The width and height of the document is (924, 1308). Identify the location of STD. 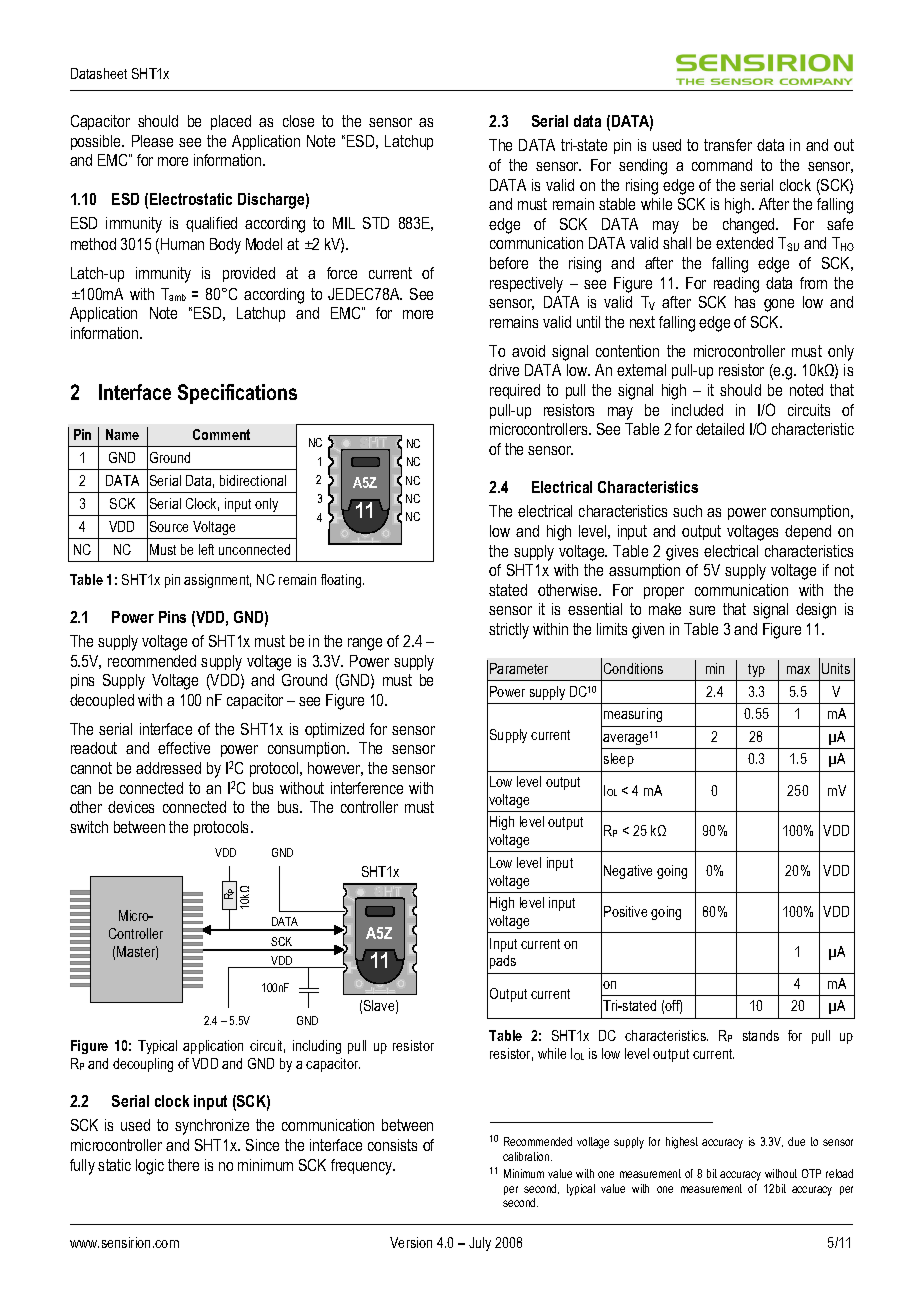
(376, 223).
